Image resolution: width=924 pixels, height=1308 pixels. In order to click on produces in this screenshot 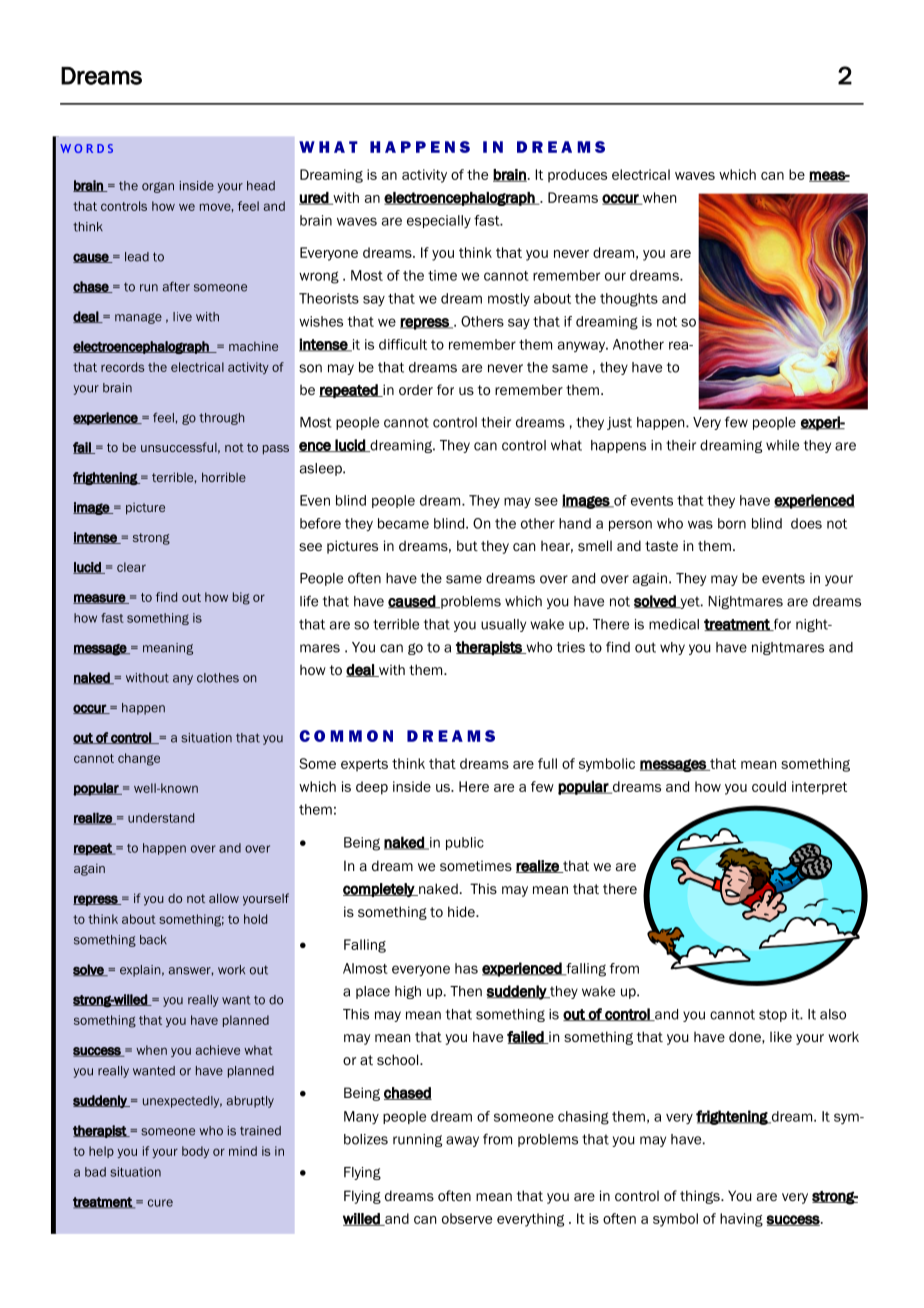, I will do `click(577, 176)`.
